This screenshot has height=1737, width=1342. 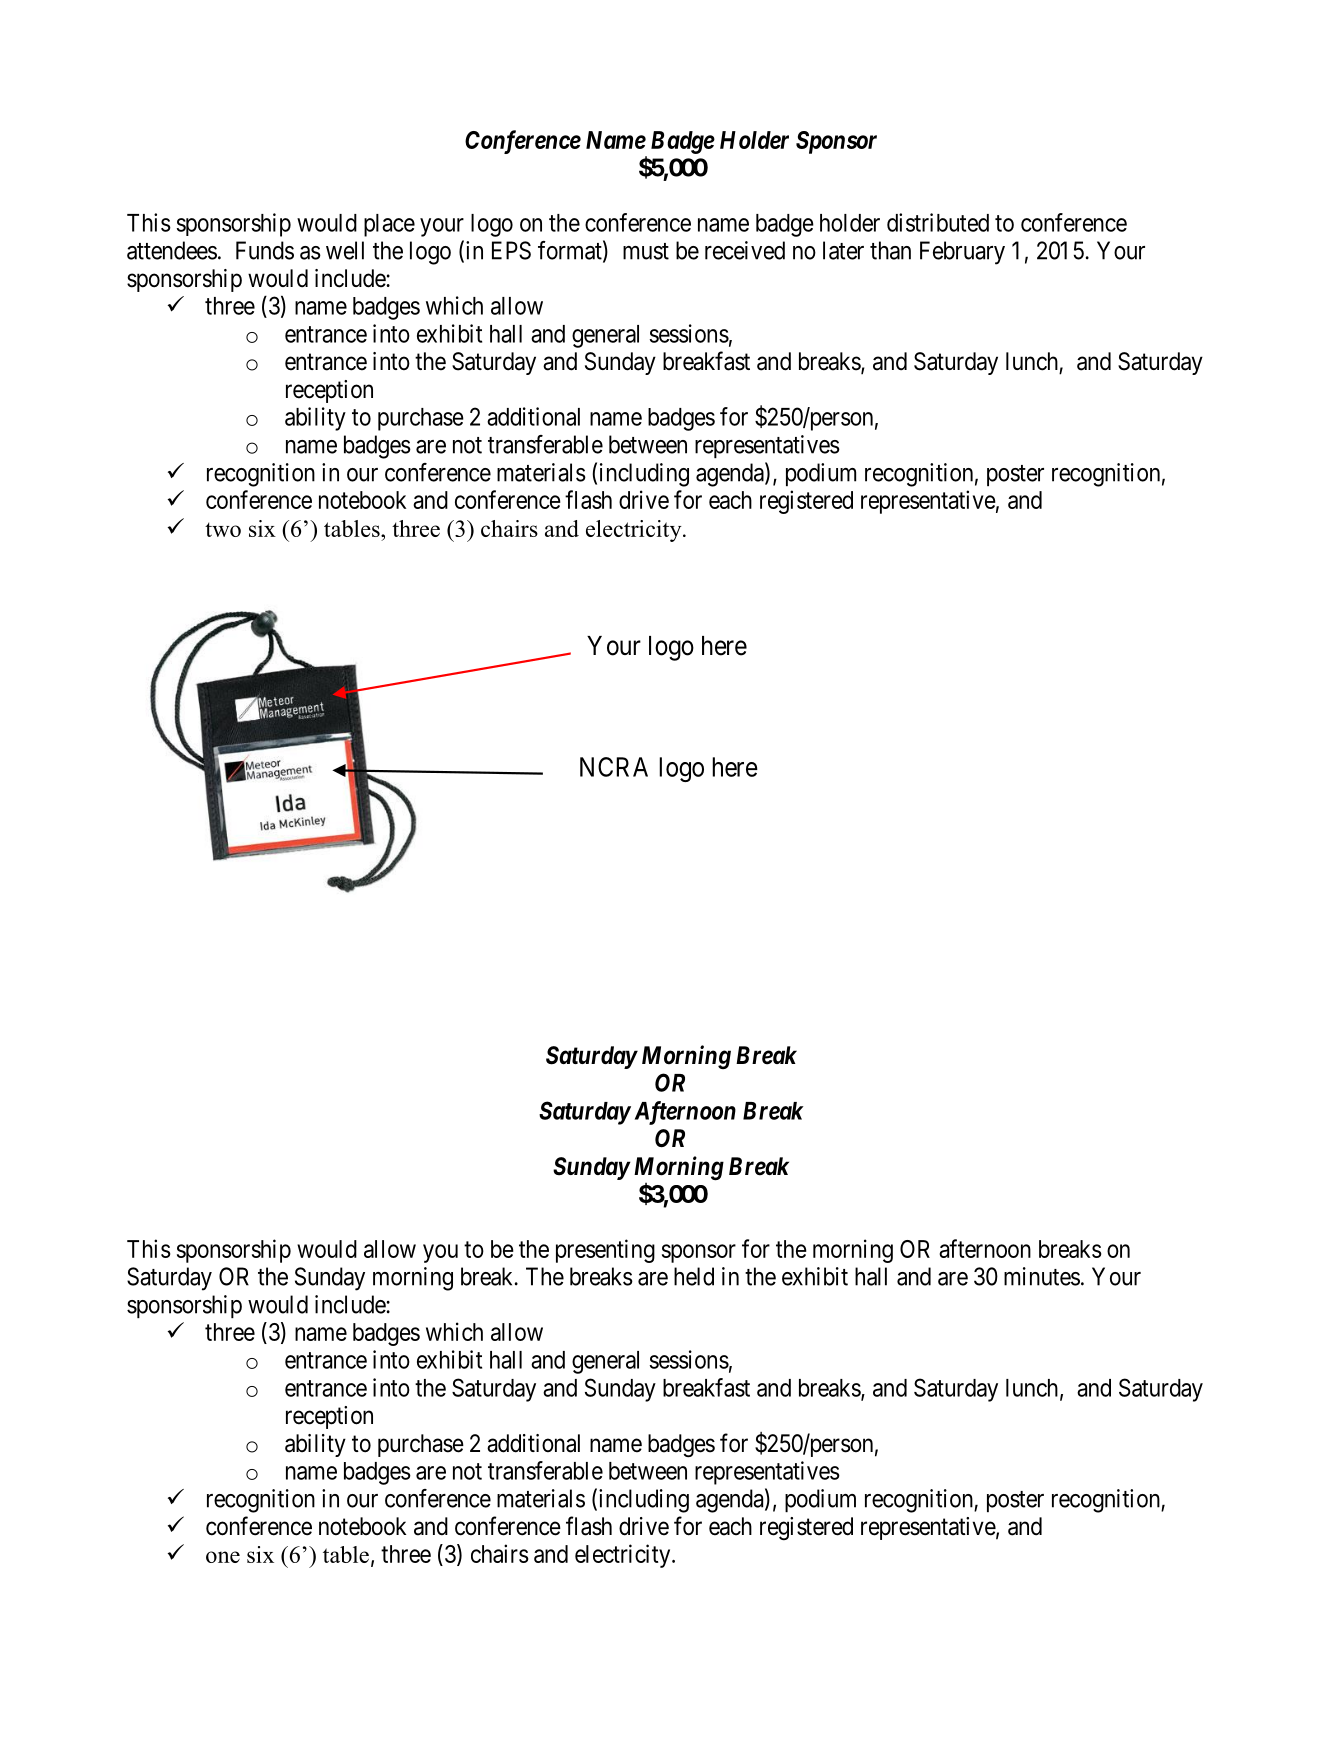 What do you see at coordinates (265, 250) in the screenshot?
I see `Funds` at bounding box center [265, 250].
